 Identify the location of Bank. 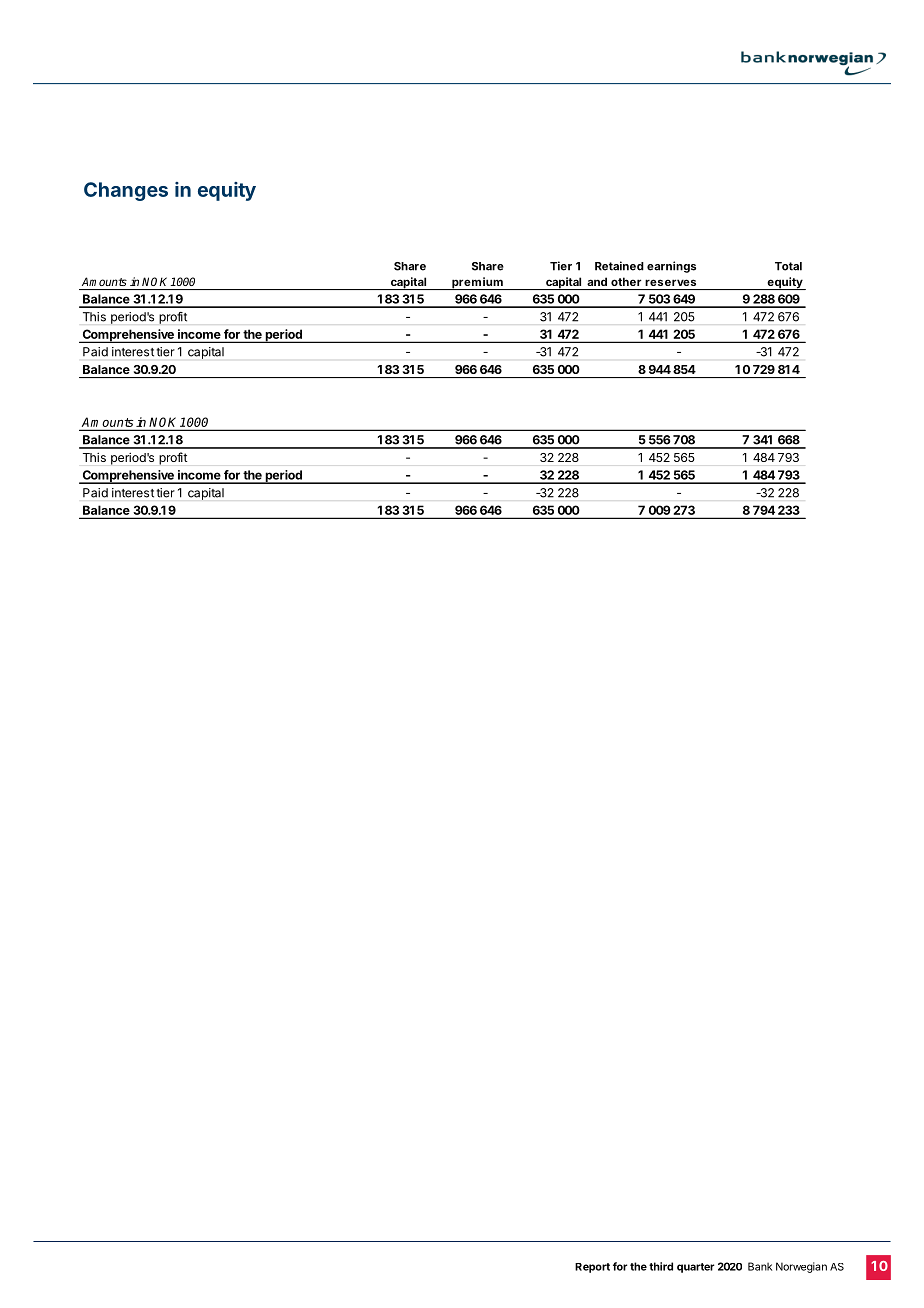
(760, 1266).
